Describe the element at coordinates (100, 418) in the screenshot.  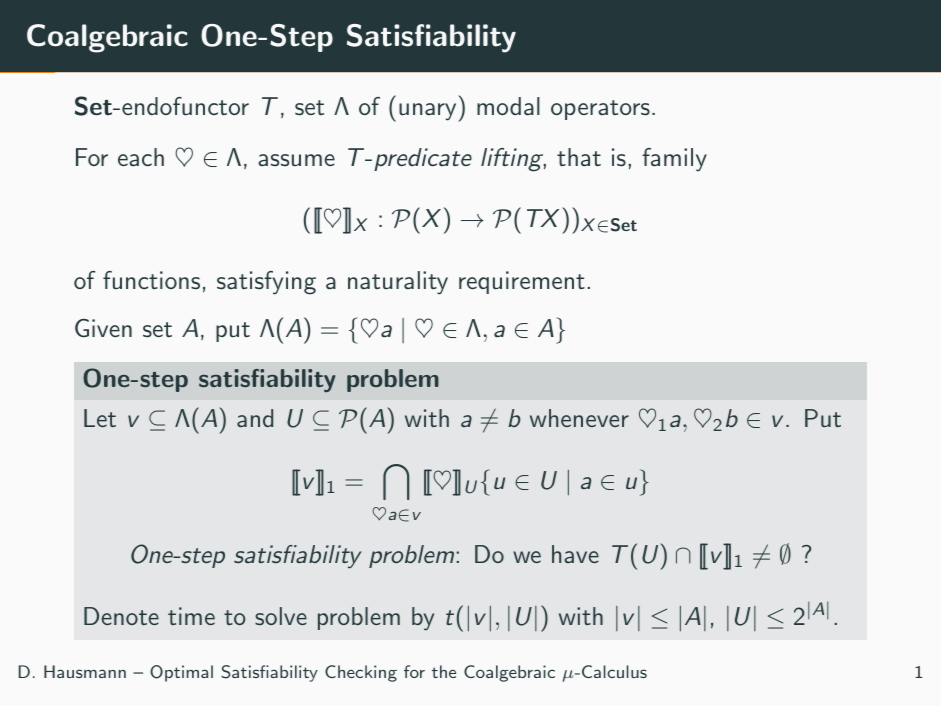
I see `Let` at that location.
